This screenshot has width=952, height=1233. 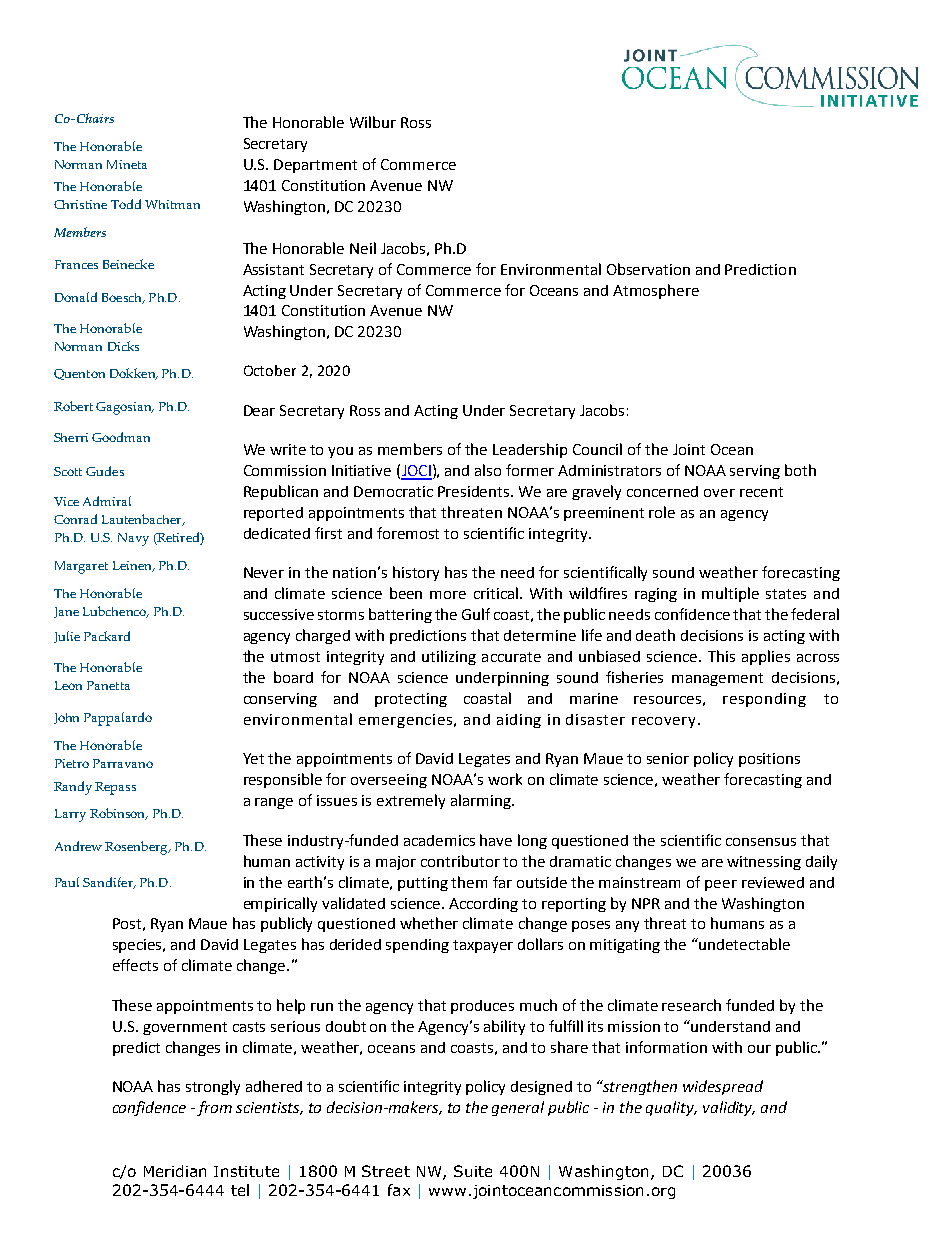 What do you see at coordinates (488, 470) in the screenshot?
I see `also` at bounding box center [488, 470].
